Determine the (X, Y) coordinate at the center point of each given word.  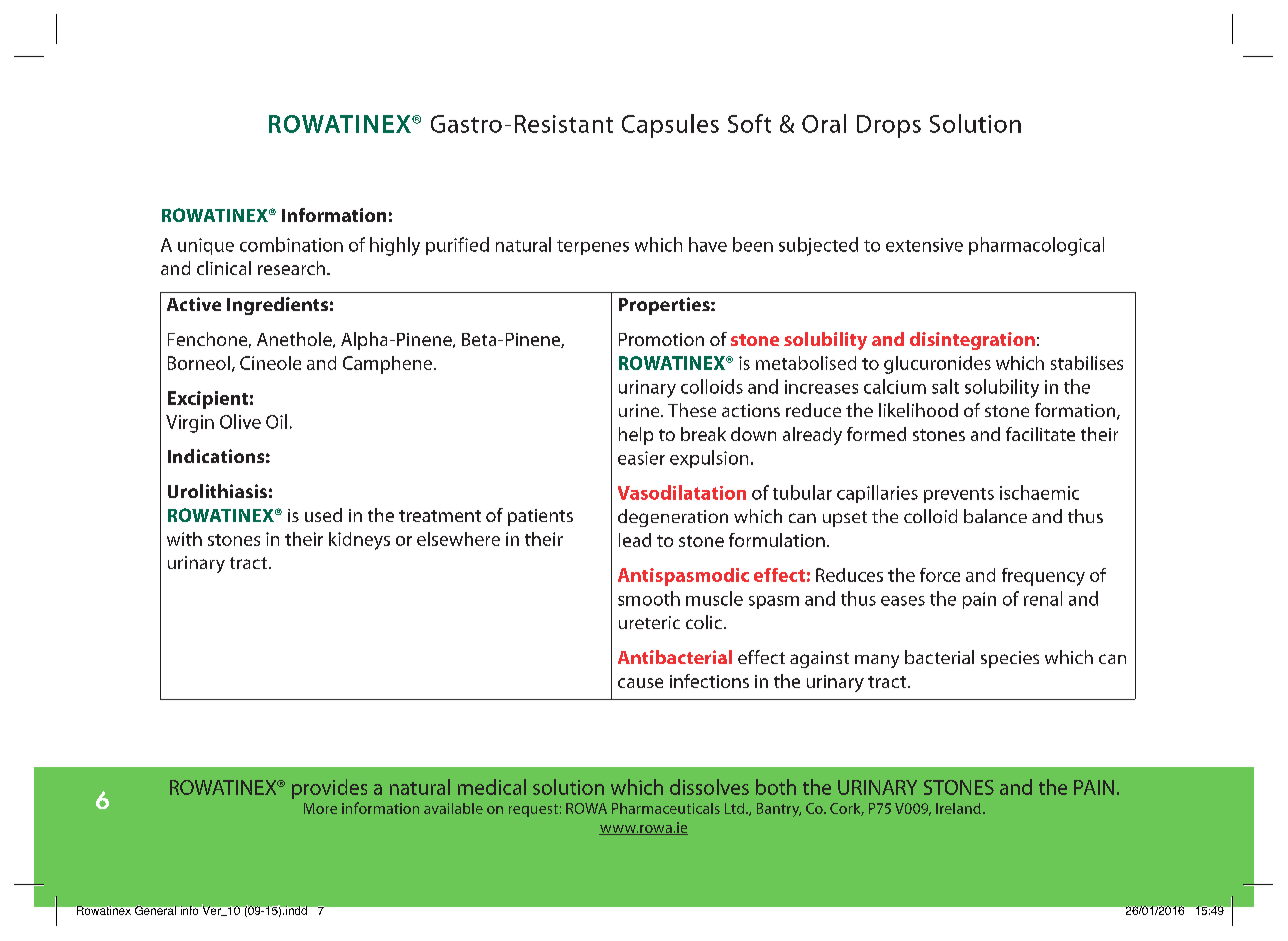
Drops (889, 126)
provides (329, 789)
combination (291, 244)
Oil (276, 421)
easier (641, 458)
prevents (959, 495)
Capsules (670, 126)
